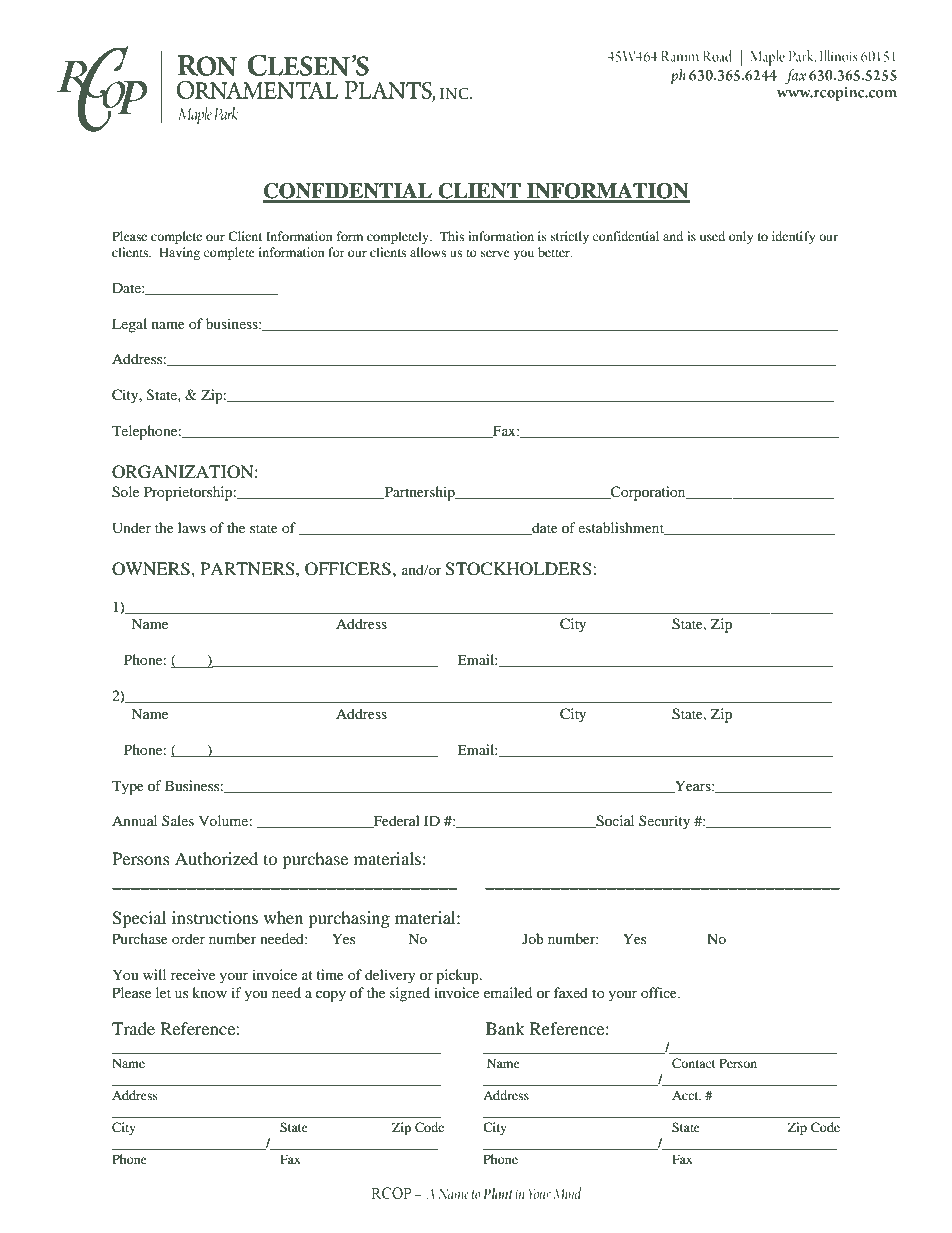 The height and width of the screenshot is (1233, 952). Describe the element at coordinates (505, 1028) in the screenshot. I see `Bank` at that location.
